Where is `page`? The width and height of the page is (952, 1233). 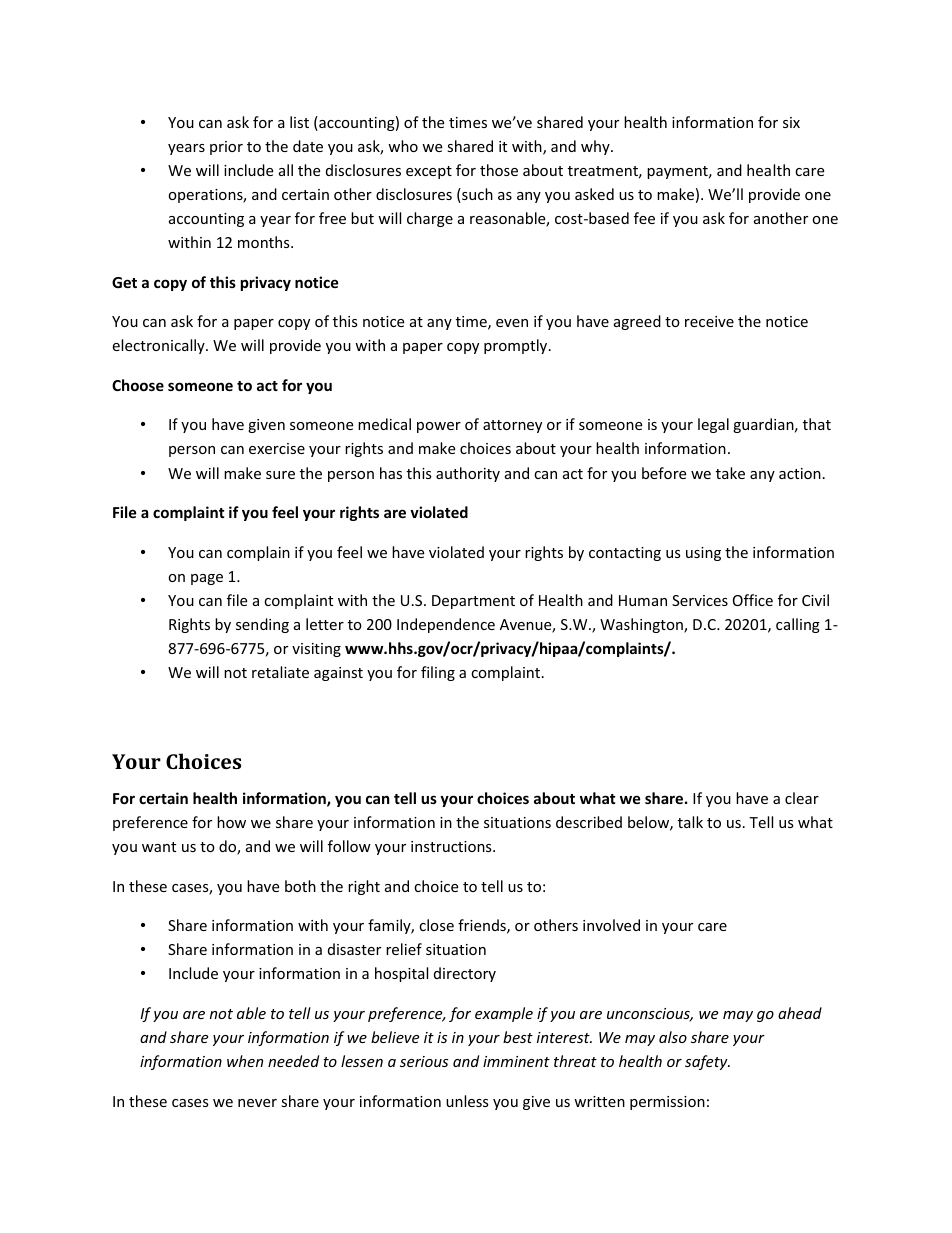 page is located at coordinates (207, 579).
